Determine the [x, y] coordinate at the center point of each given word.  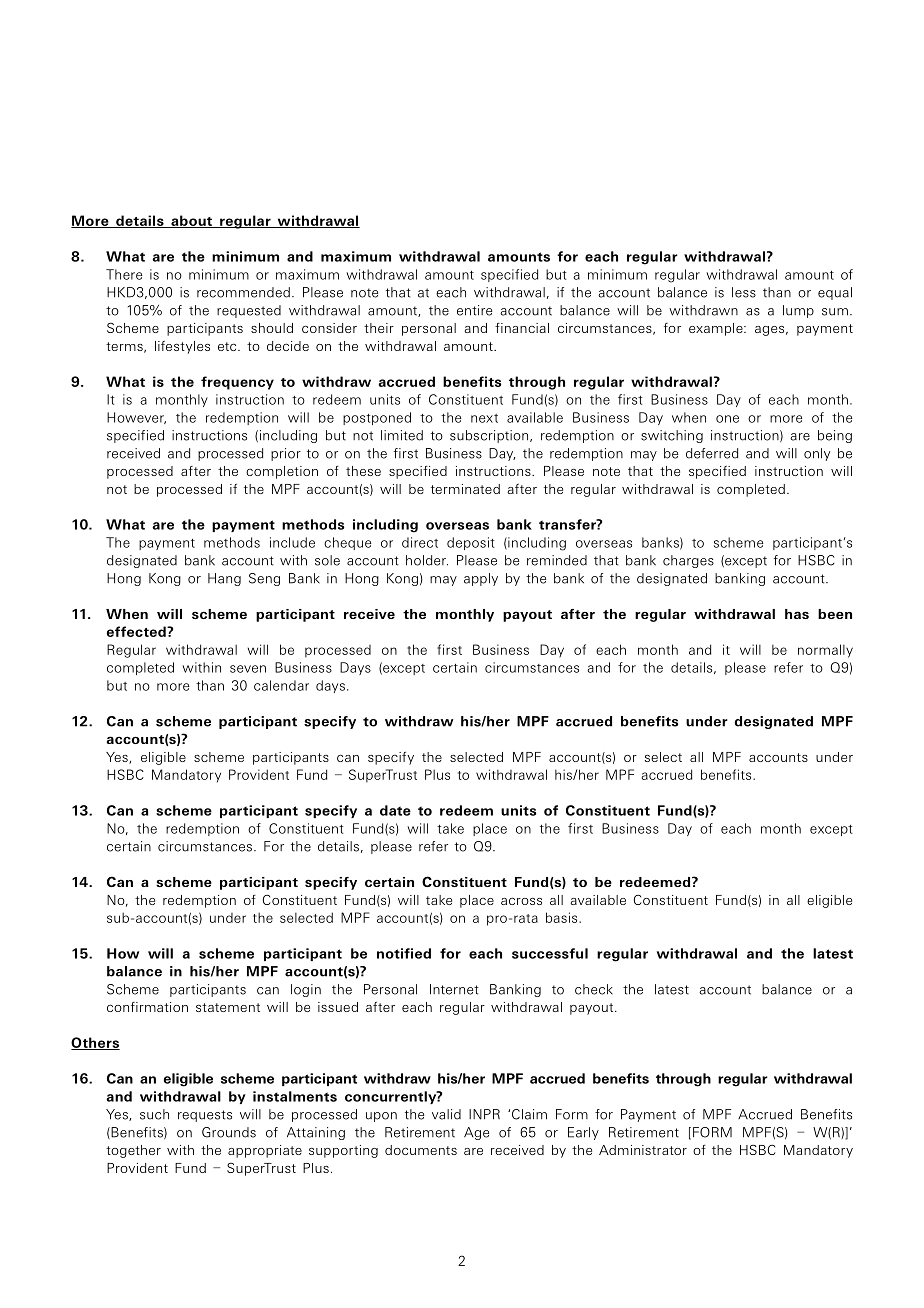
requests [205, 1116]
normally [825, 651]
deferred [712, 453]
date [395, 810]
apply [481, 579]
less [744, 292]
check [594, 989]
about [191, 221]
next [484, 418]
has [797, 614]
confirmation [147, 1007]
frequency [237, 383]
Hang [224, 579]
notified [404, 953]
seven [248, 669]
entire [474, 310]
